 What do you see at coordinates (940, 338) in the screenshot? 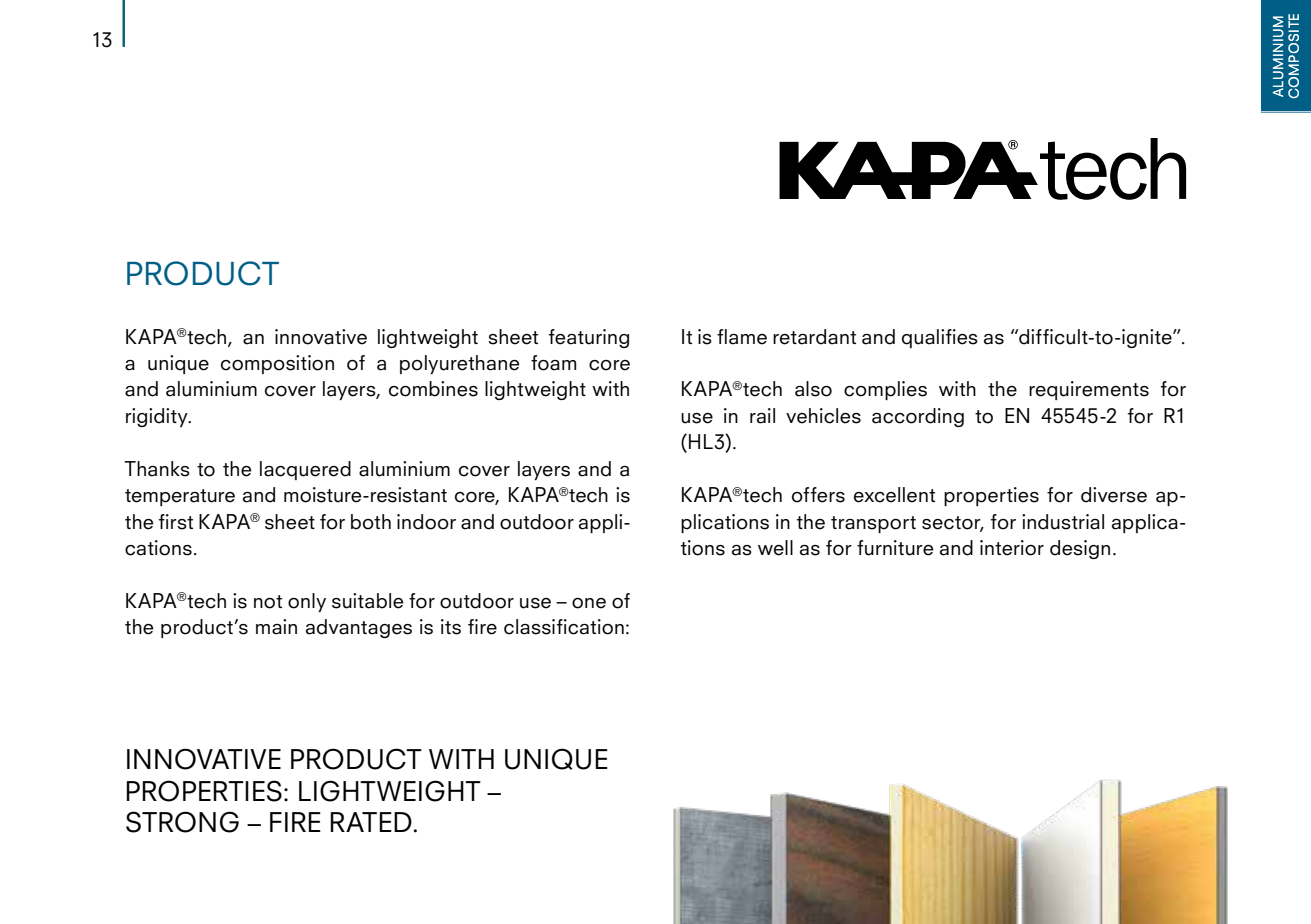
I see `qualifies` at bounding box center [940, 338].
